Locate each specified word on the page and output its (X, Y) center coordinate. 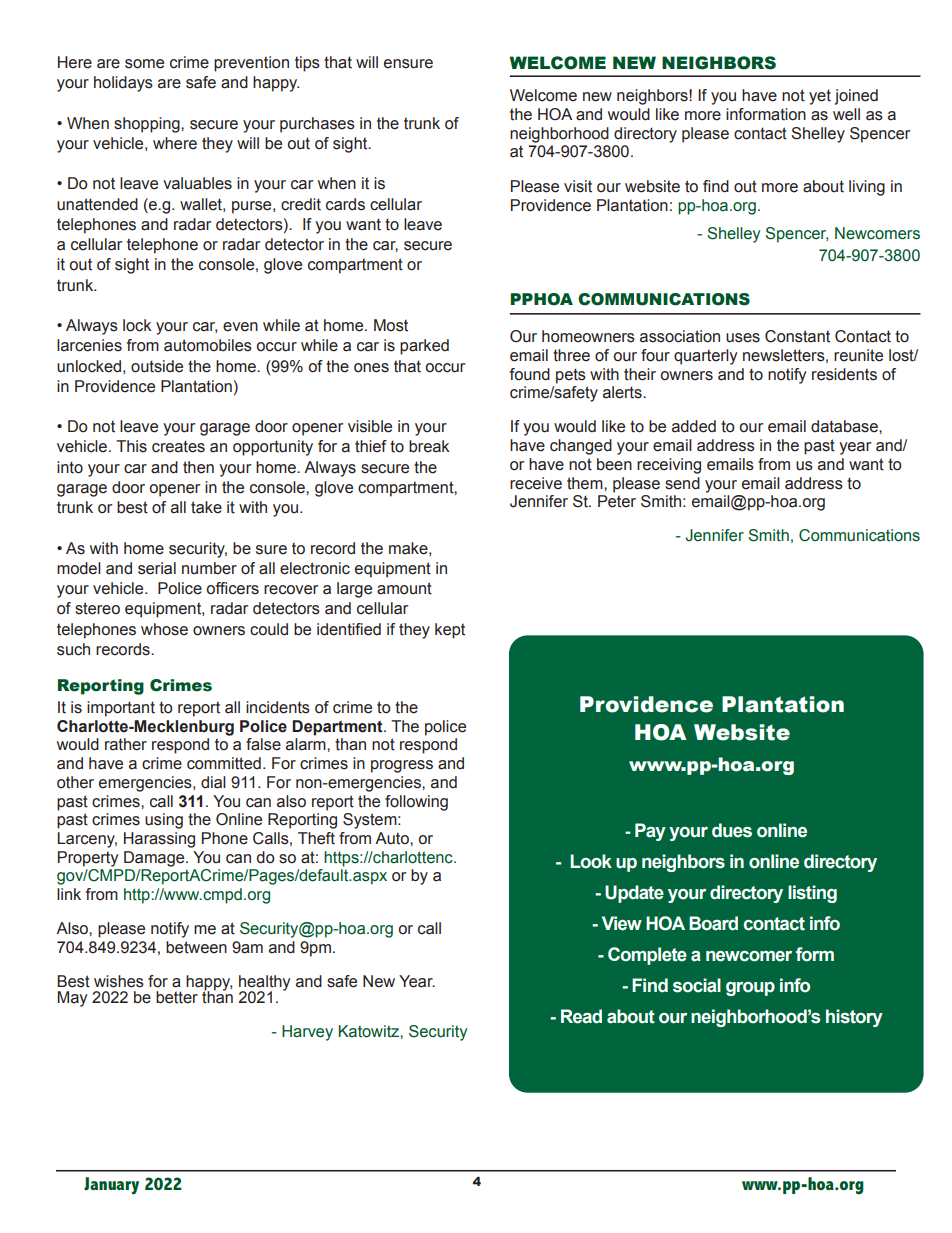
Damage (155, 859)
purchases (317, 125)
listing (812, 894)
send (682, 483)
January (111, 1186)
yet (820, 97)
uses (743, 338)
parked (424, 347)
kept (450, 631)
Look (591, 861)
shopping (148, 125)
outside (157, 366)
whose (164, 629)
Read (581, 1016)
